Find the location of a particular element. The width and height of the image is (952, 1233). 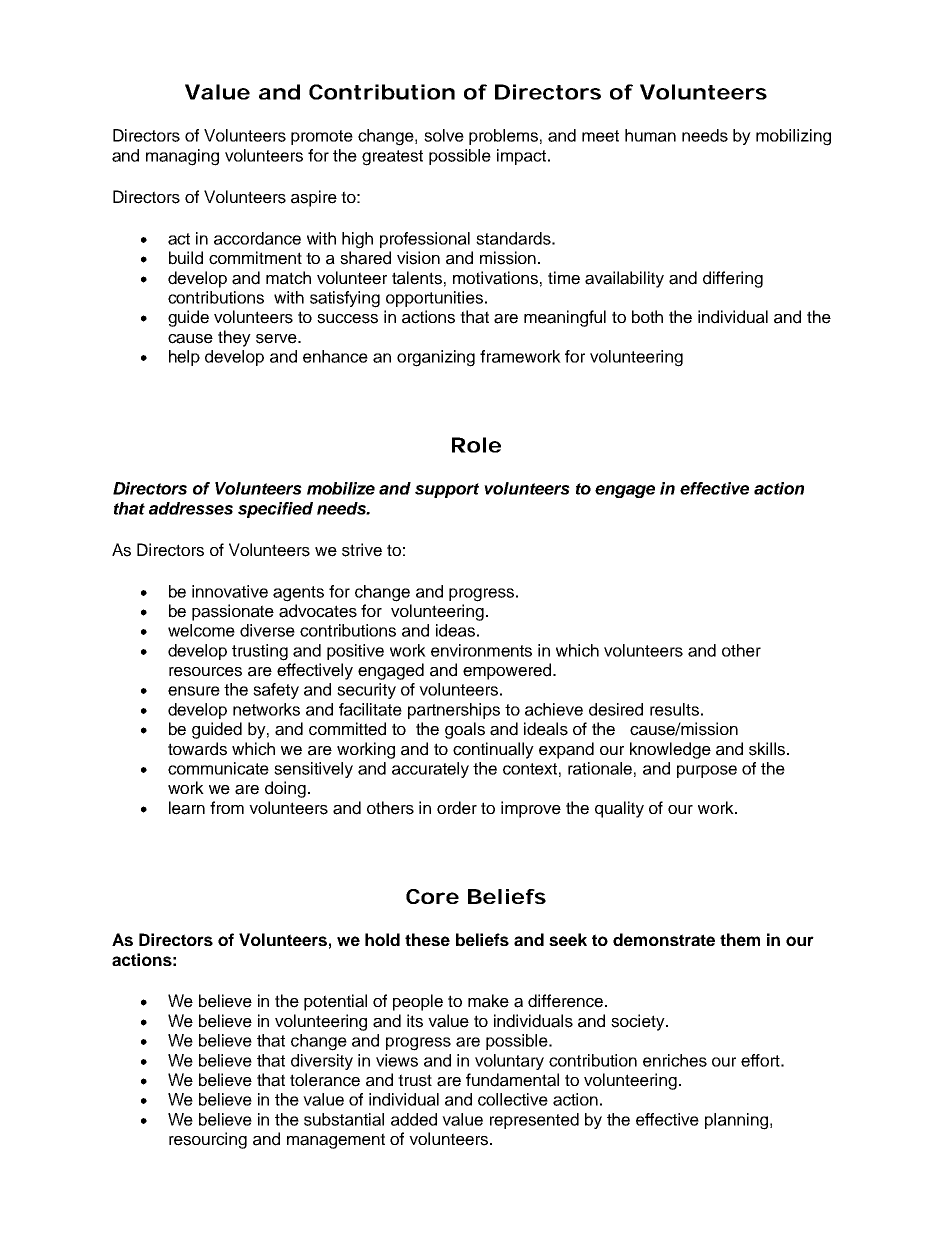

specified is located at coordinates (275, 510).
